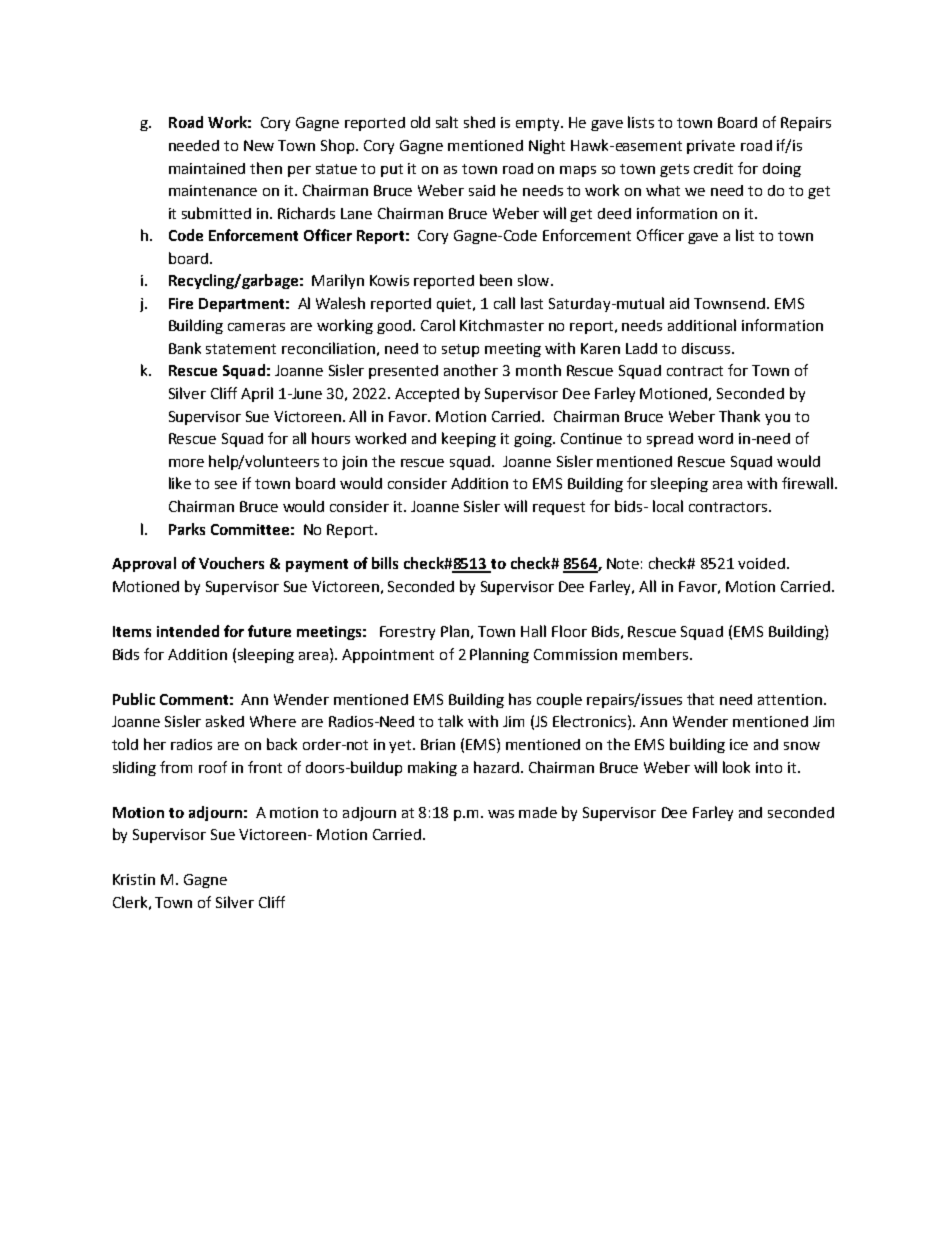  I want to click on Kristin, so click(134, 879).
